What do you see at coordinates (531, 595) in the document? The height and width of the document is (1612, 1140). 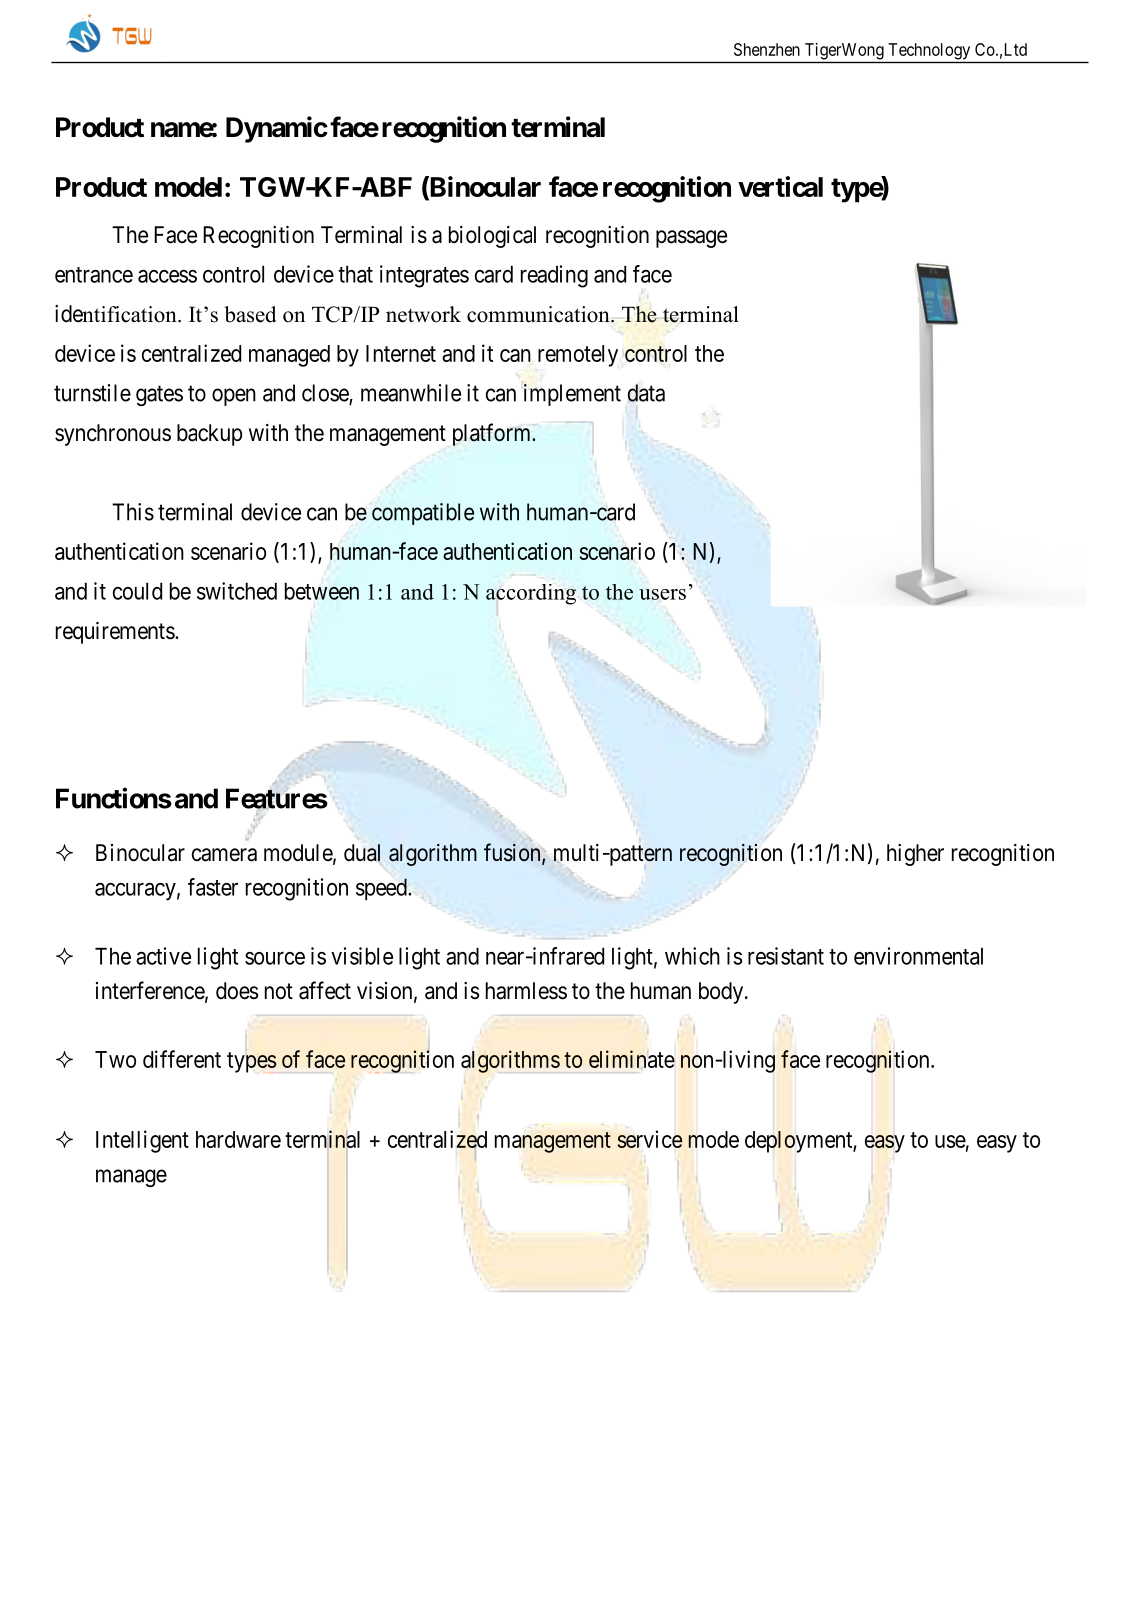 I see `according` at bounding box center [531, 595].
